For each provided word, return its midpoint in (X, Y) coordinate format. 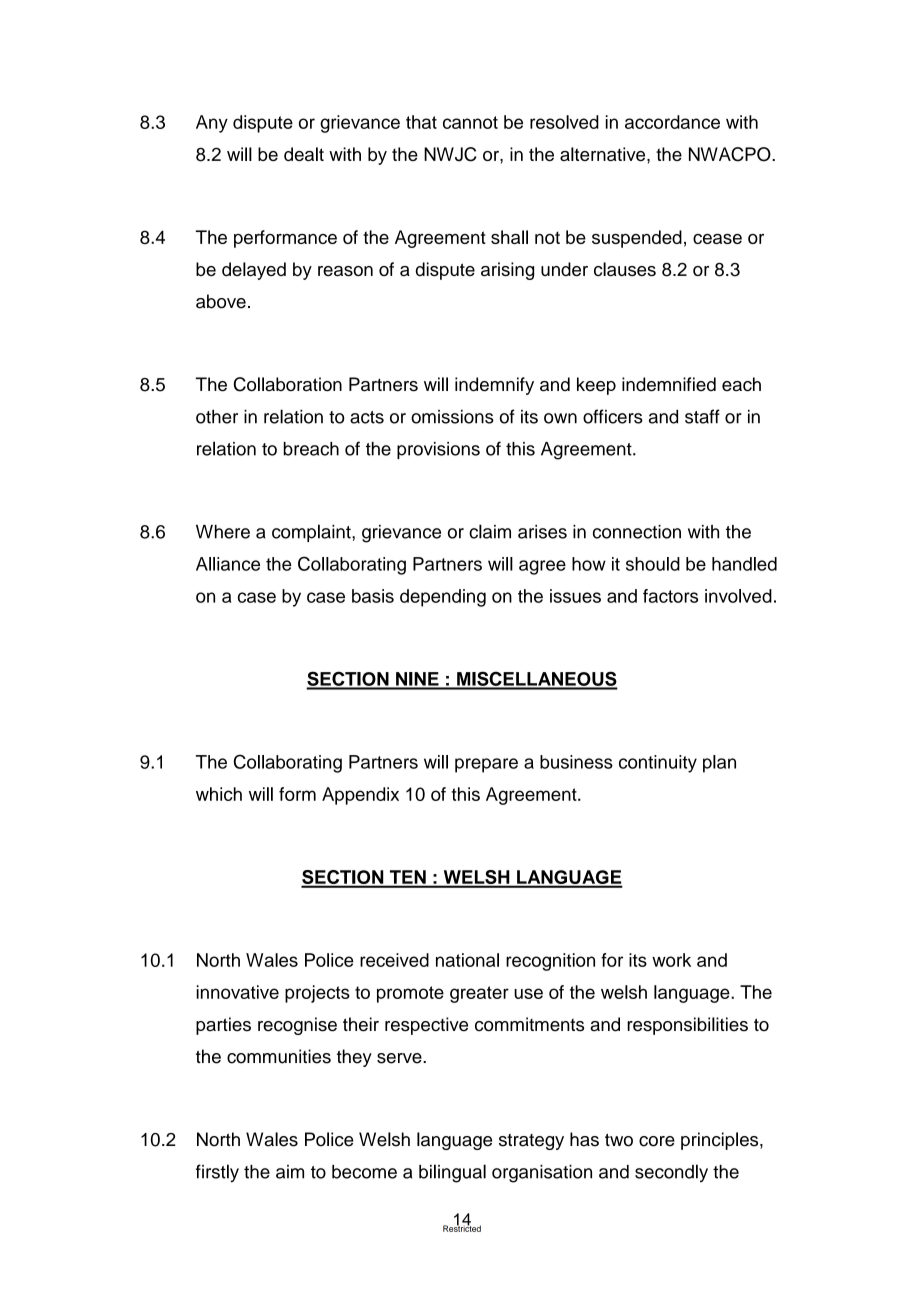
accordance (672, 122)
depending (443, 598)
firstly (217, 1173)
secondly (671, 1173)
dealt (304, 154)
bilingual (452, 1173)
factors (670, 596)
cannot (470, 122)
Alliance (228, 564)
